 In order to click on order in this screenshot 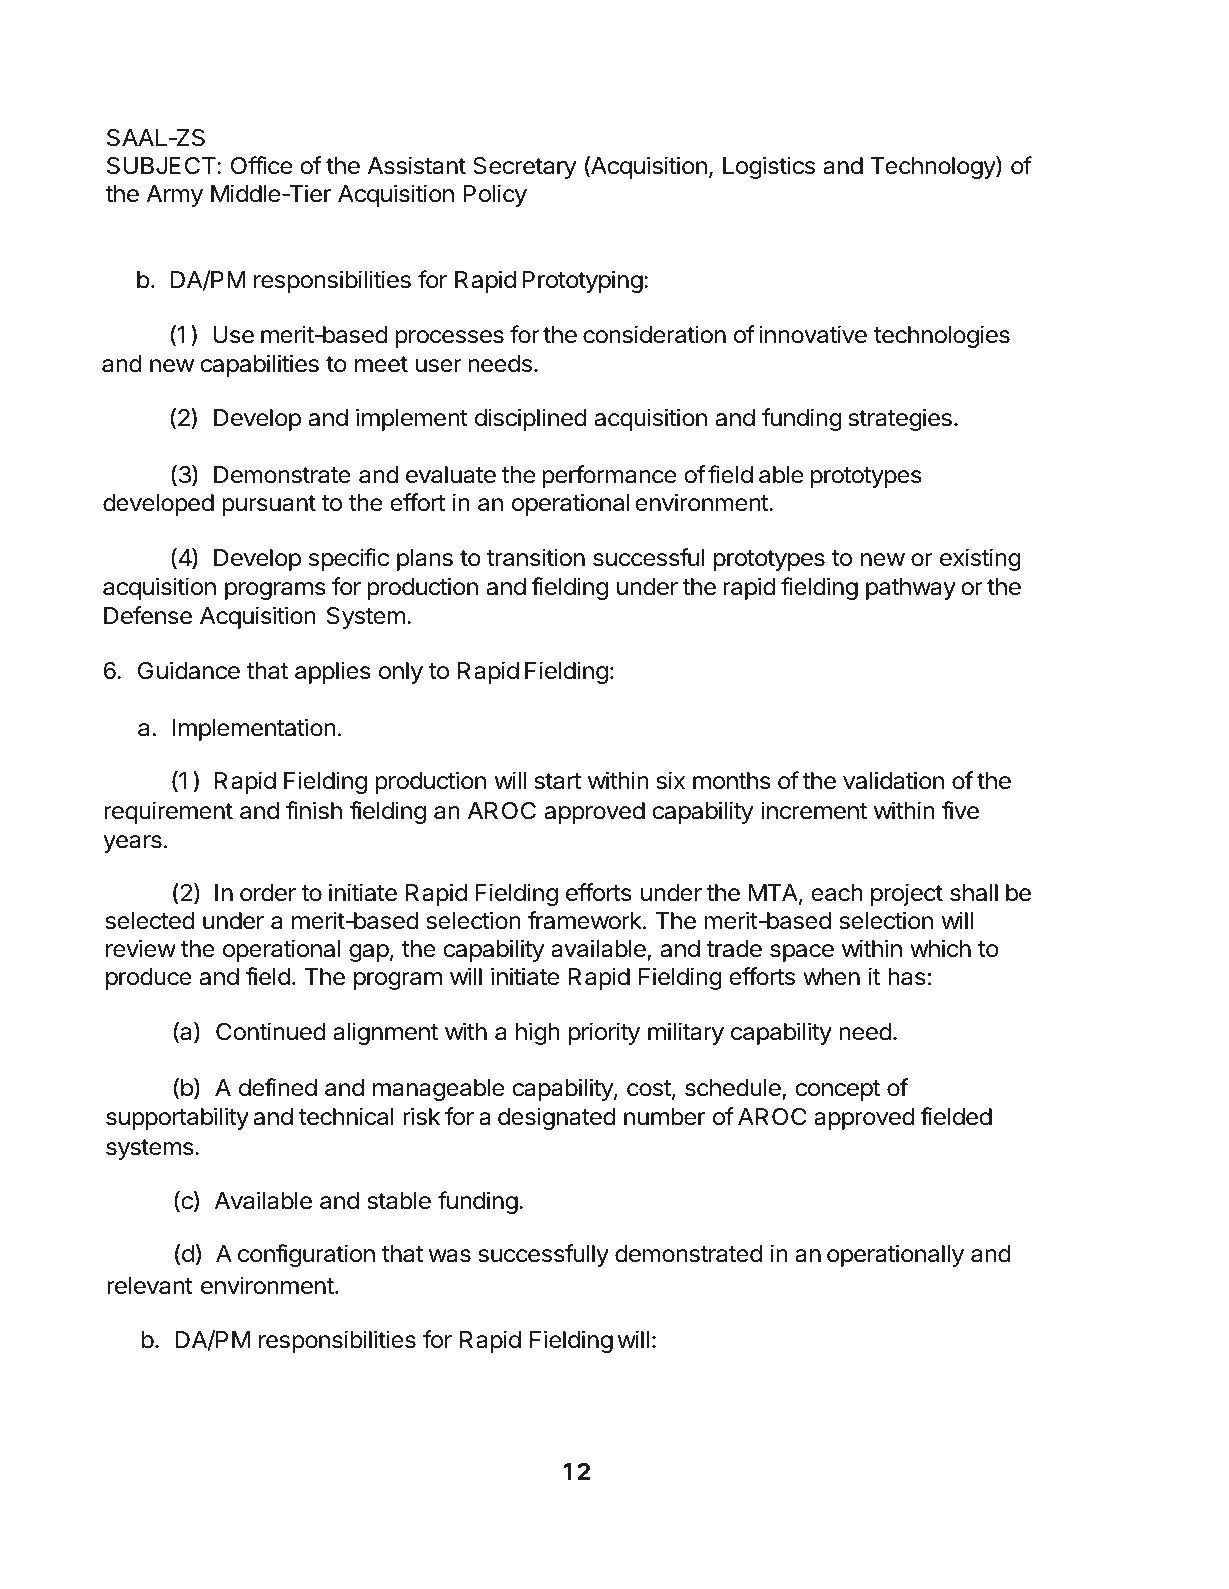, I will do `click(268, 893)`.
